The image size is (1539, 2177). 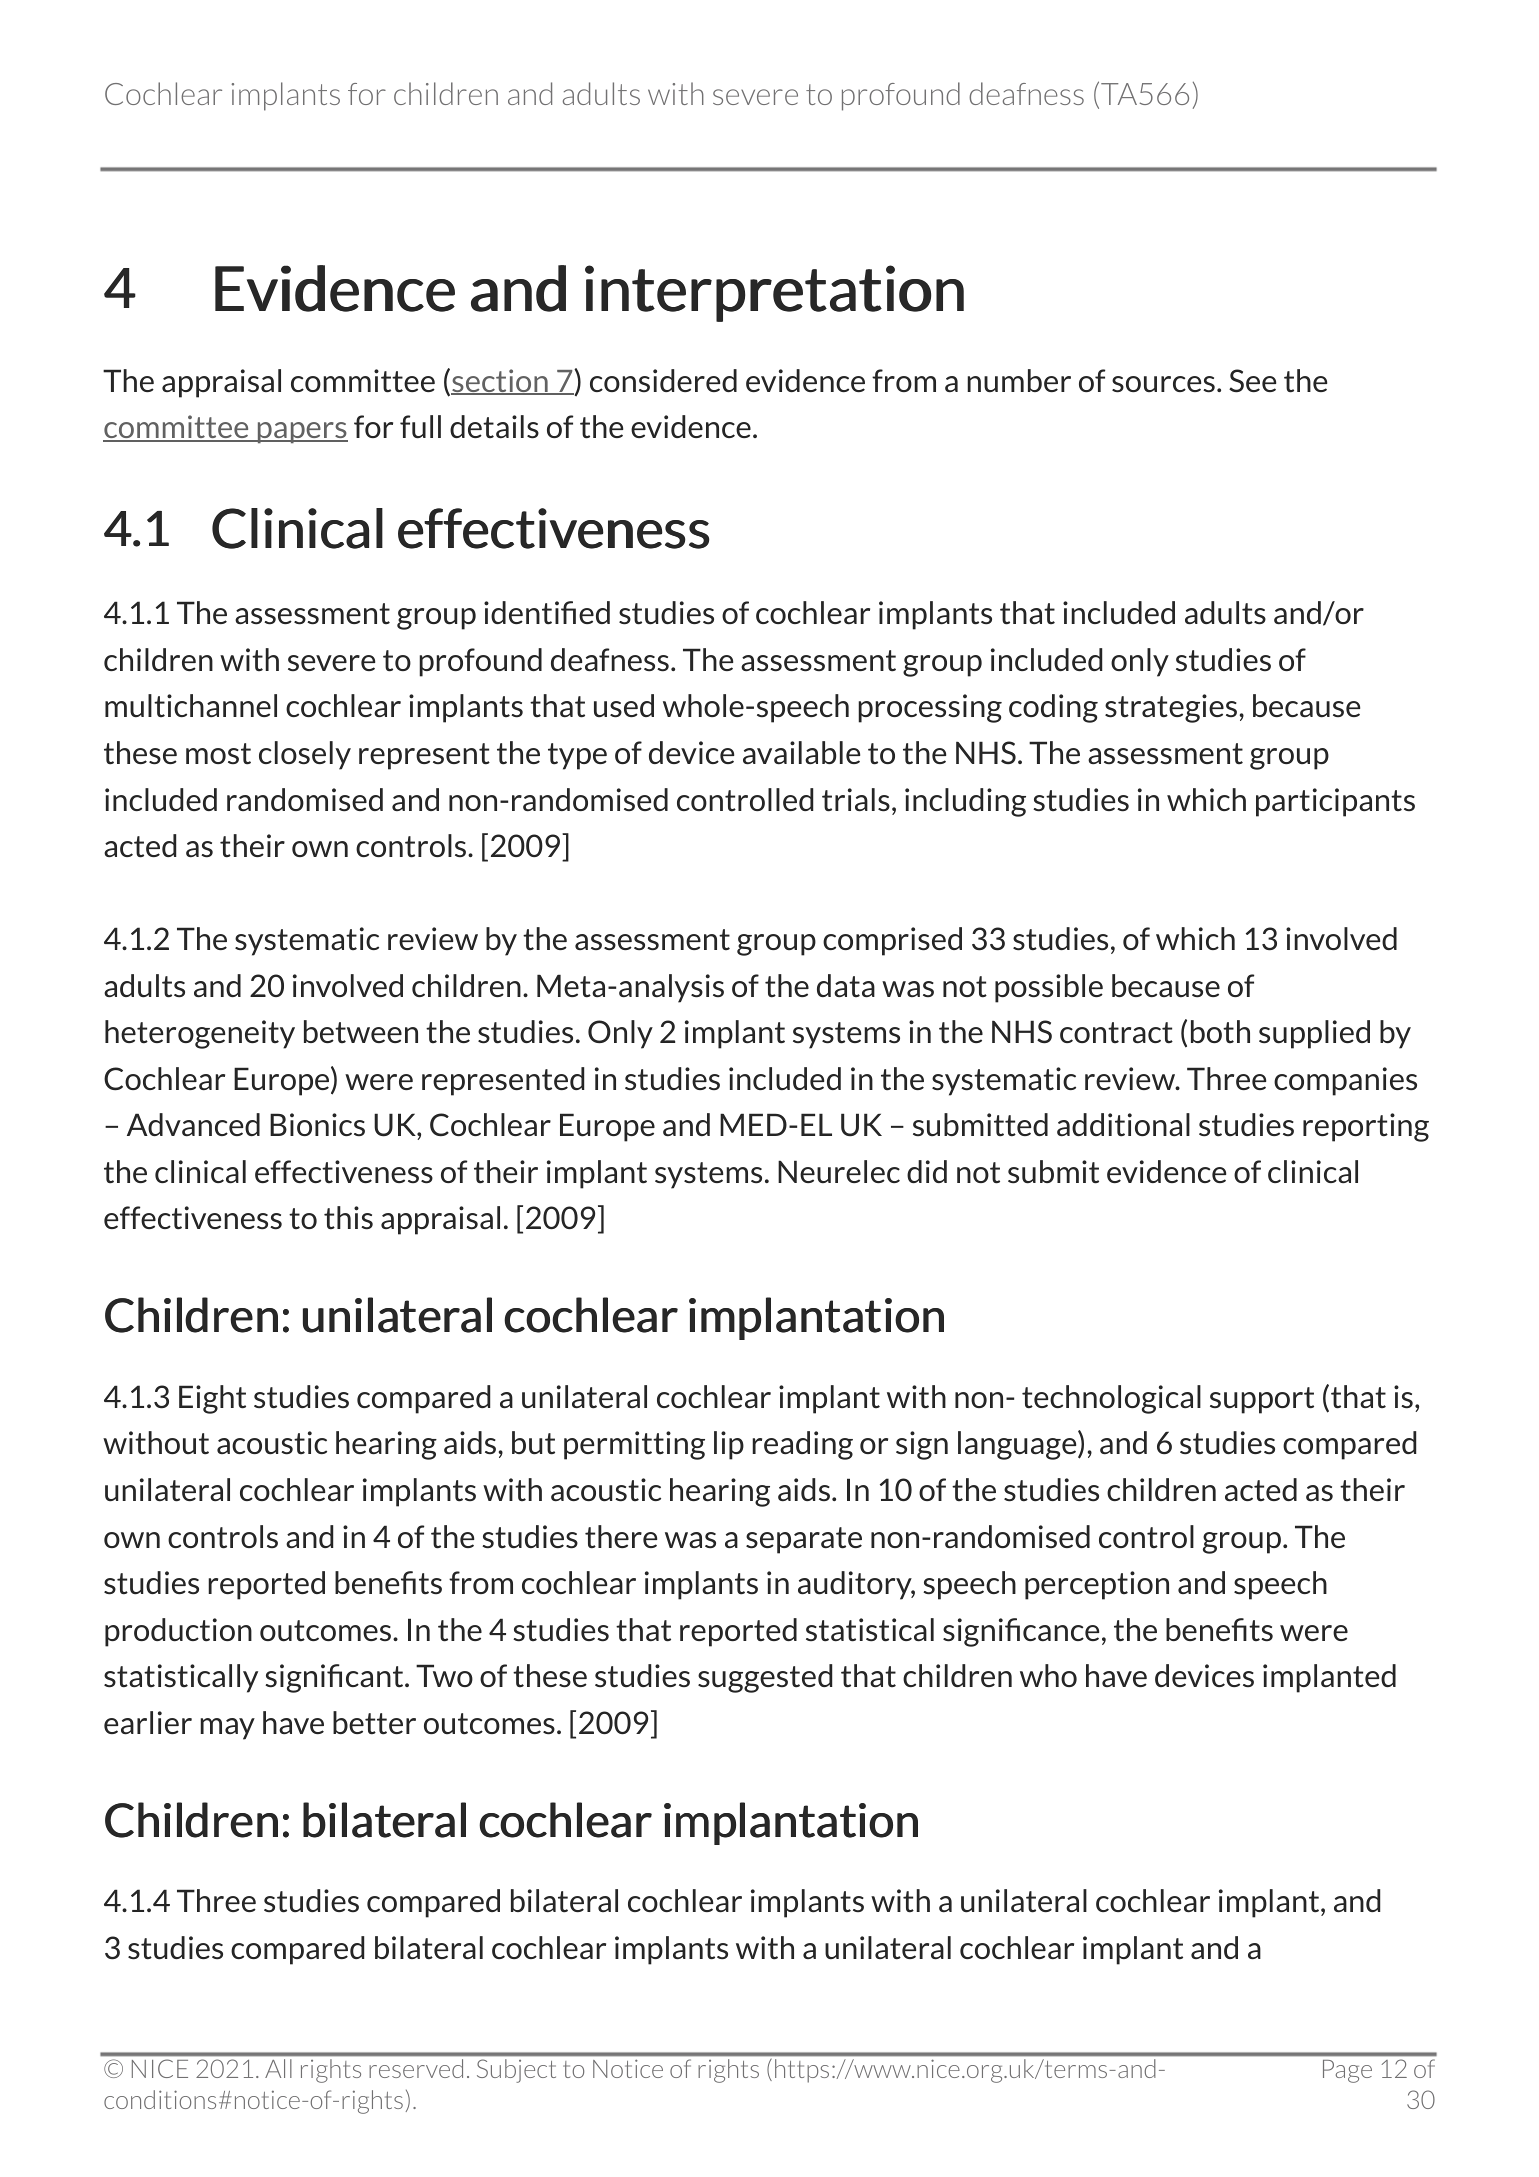 What do you see at coordinates (301, 433) in the screenshot?
I see `papers` at bounding box center [301, 433].
